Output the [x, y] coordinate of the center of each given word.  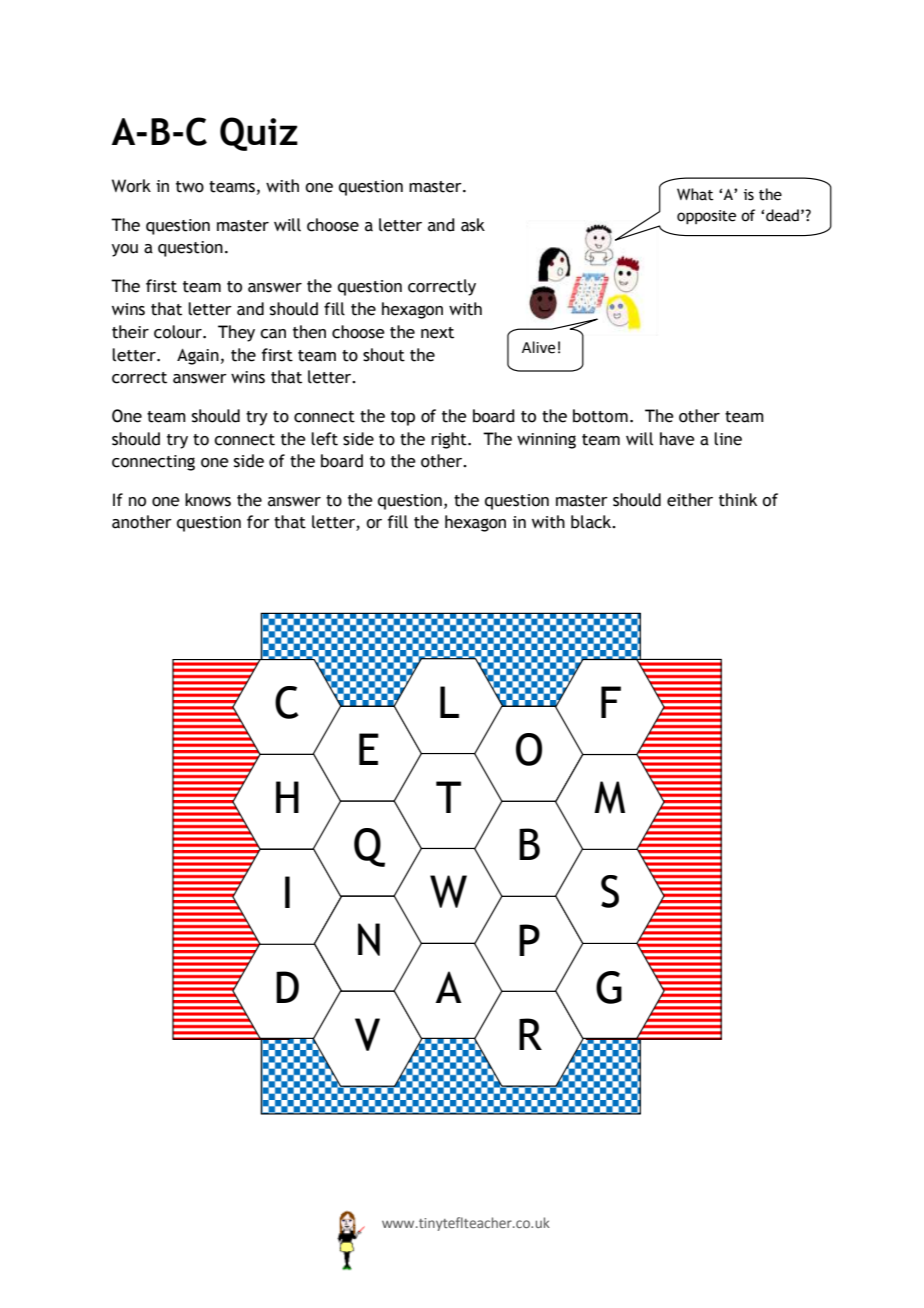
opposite [706, 217]
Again [198, 357]
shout [384, 355]
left [324, 439]
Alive [538, 347]
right [450, 440]
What [695, 194]
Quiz [259, 134]
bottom [600, 416]
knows [208, 500]
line [728, 439]
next [437, 333]
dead [782, 215]
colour [179, 332]
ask [473, 225]
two [190, 187]
